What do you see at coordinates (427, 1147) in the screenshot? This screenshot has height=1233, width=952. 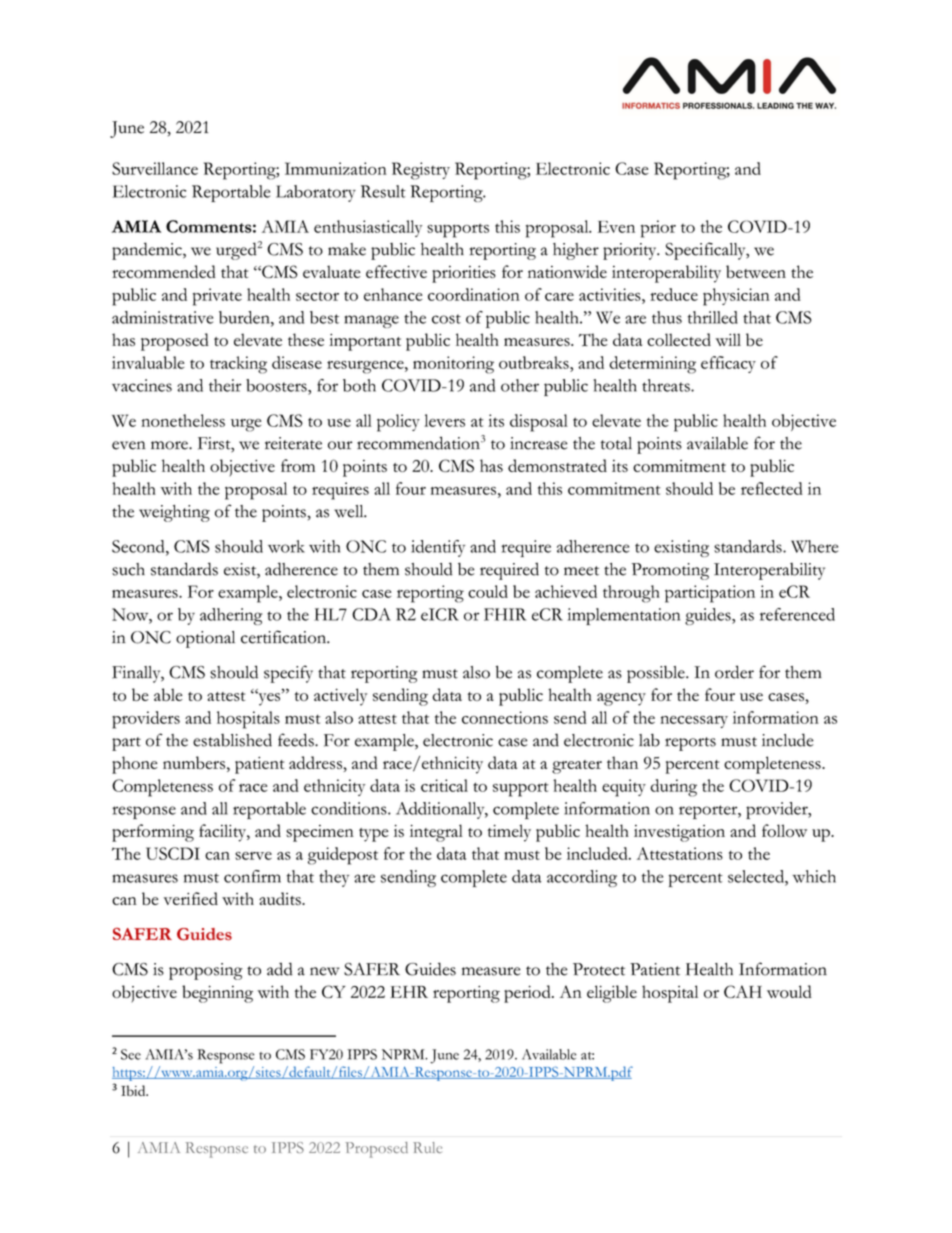 I see `Rule` at bounding box center [427, 1147].
